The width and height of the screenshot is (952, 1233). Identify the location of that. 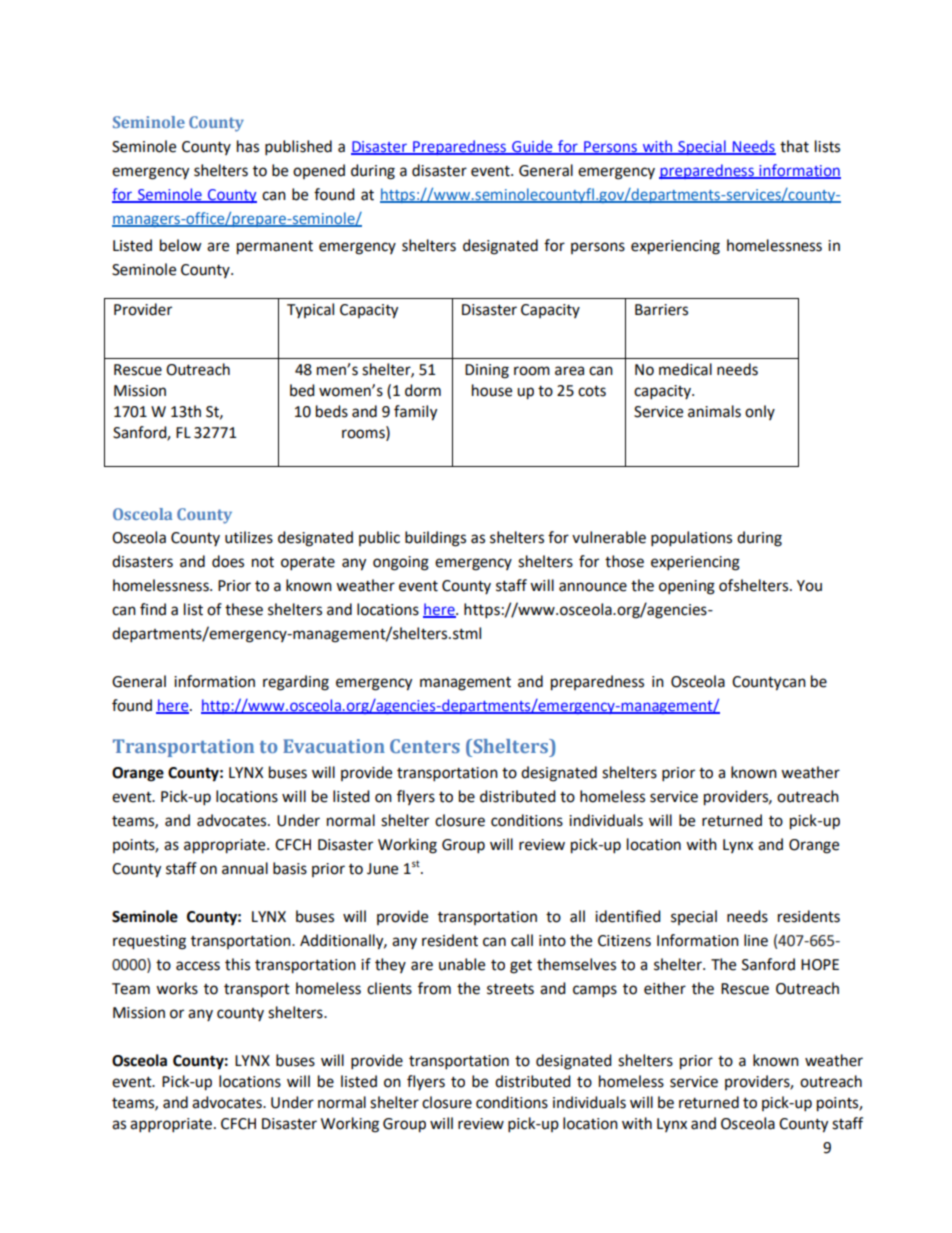
(794, 146).
